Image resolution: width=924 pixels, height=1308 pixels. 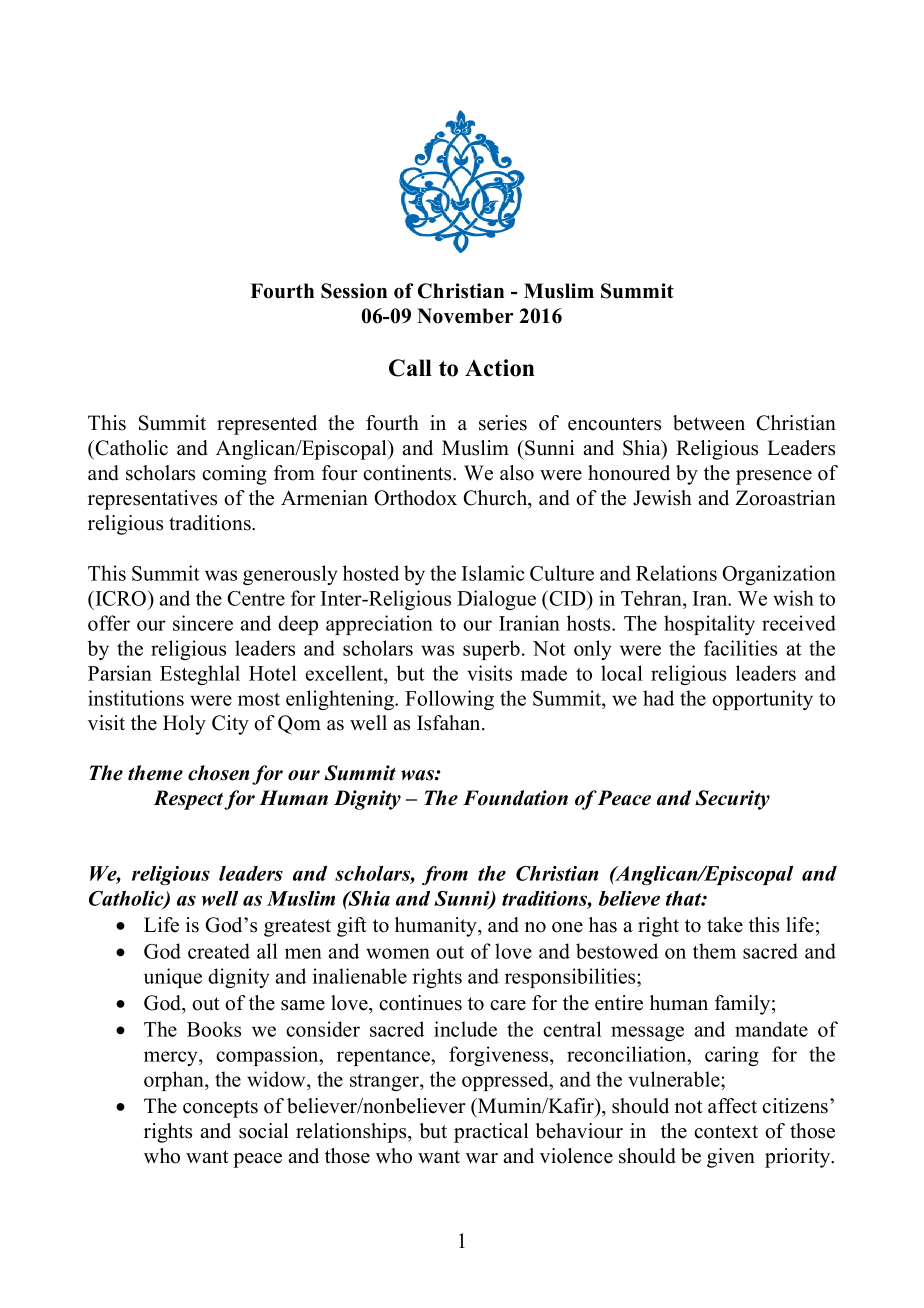 What do you see at coordinates (465, 316) in the document?
I see `November` at bounding box center [465, 316].
